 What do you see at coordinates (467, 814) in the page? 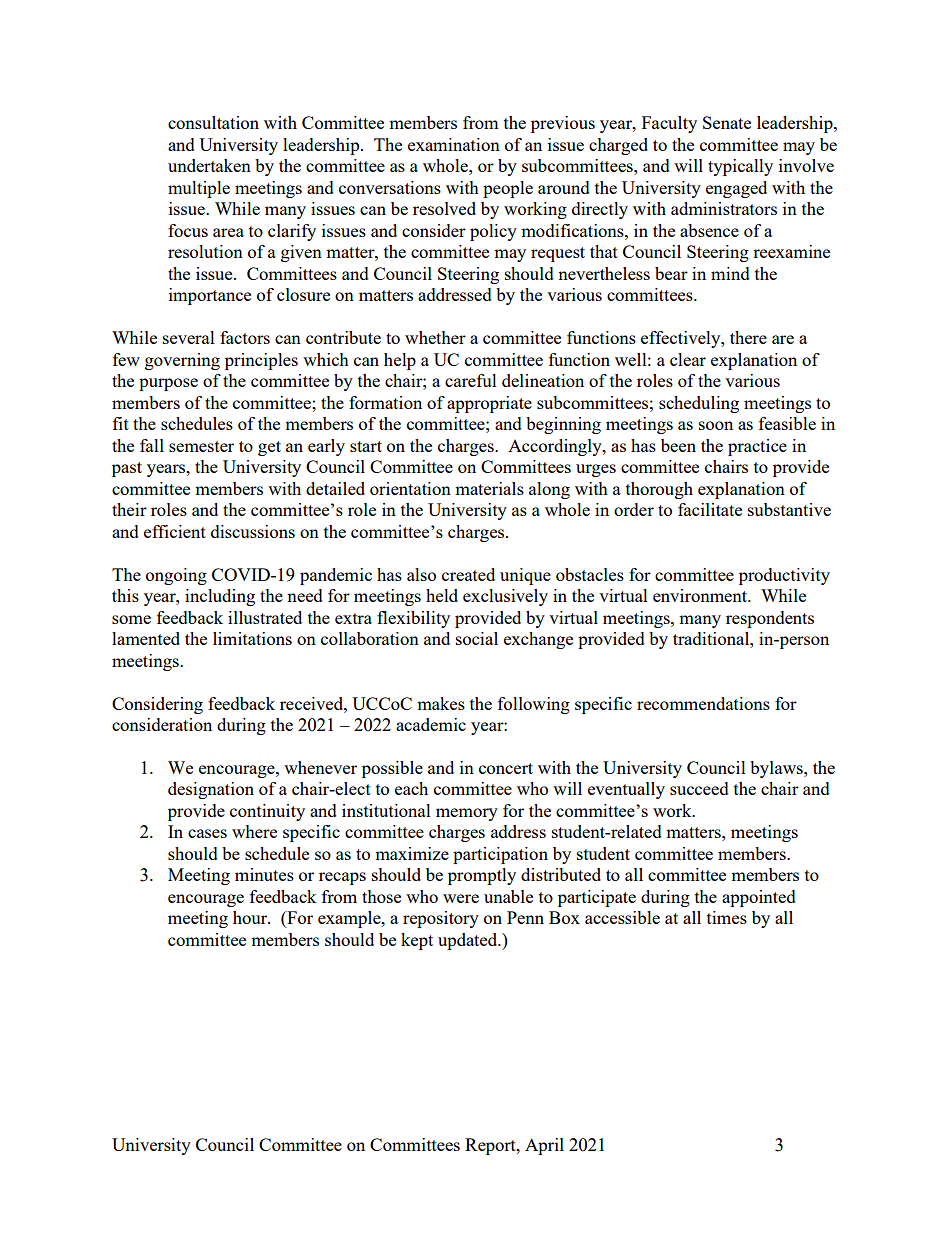
I see `memory` at bounding box center [467, 814].
